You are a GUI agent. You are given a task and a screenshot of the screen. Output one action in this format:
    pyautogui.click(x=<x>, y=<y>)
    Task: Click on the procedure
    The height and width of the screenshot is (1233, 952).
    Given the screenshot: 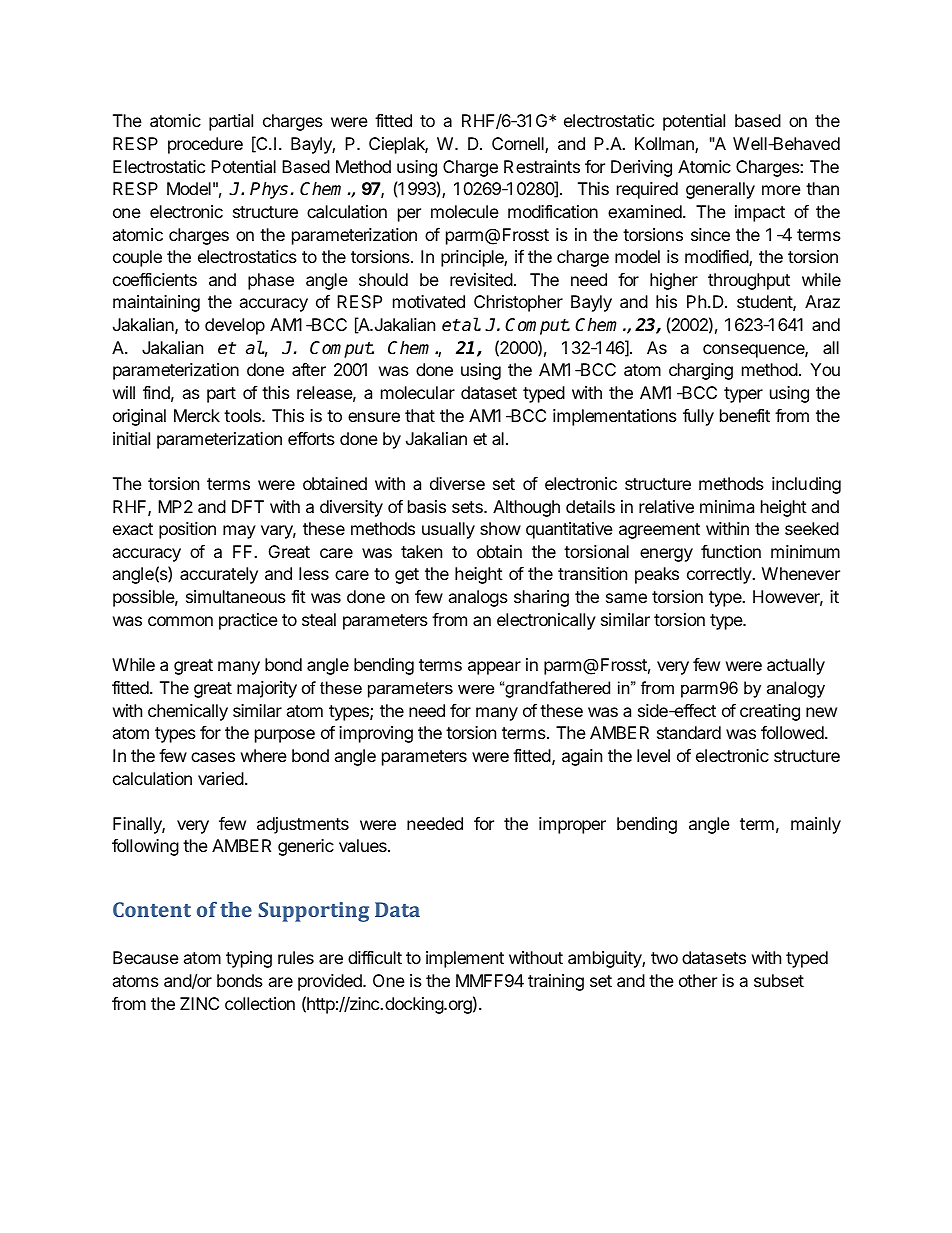 What is the action you would take?
    pyautogui.click(x=205, y=145)
